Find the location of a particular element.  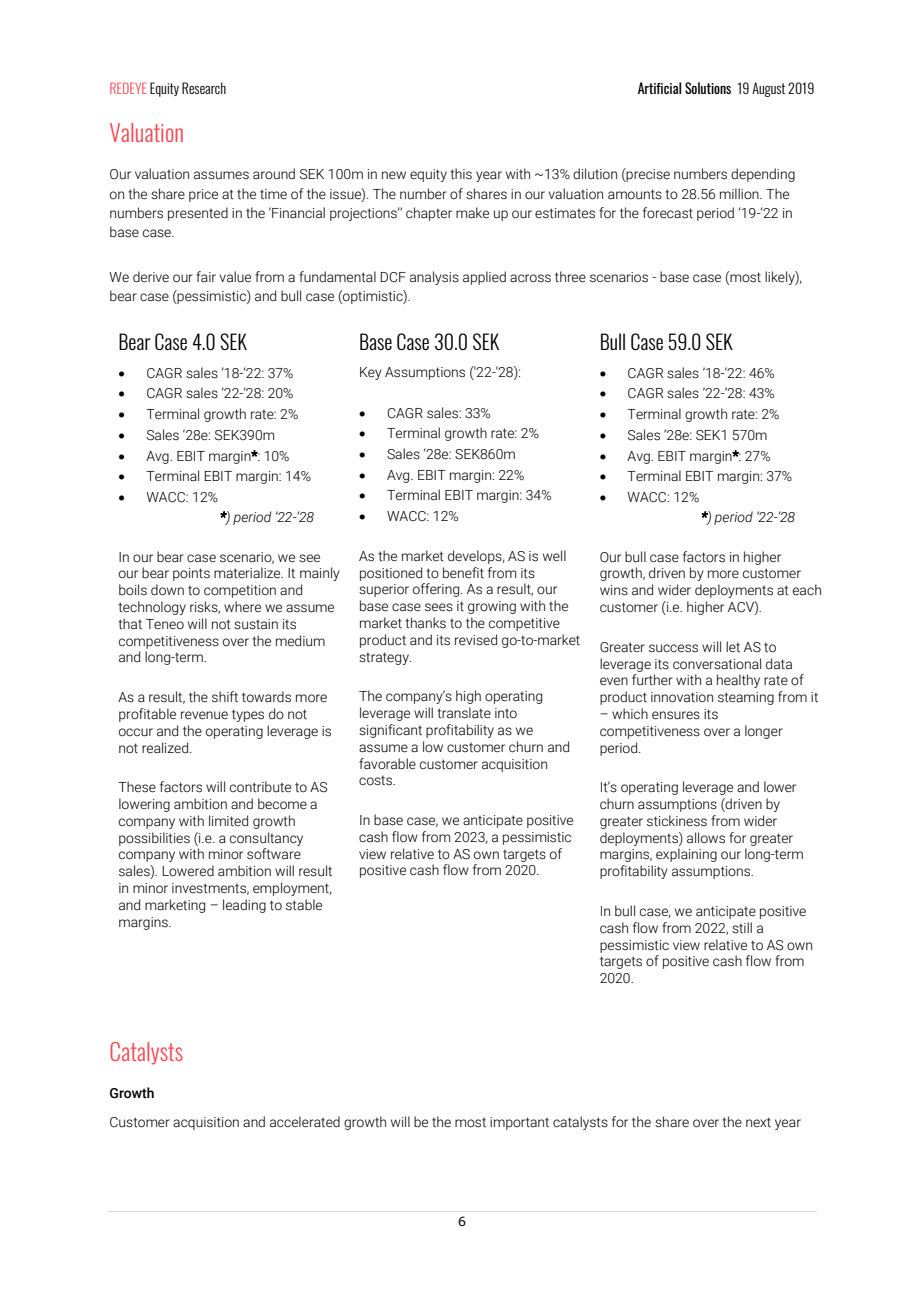

Research is located at coordinates (204, 88).
